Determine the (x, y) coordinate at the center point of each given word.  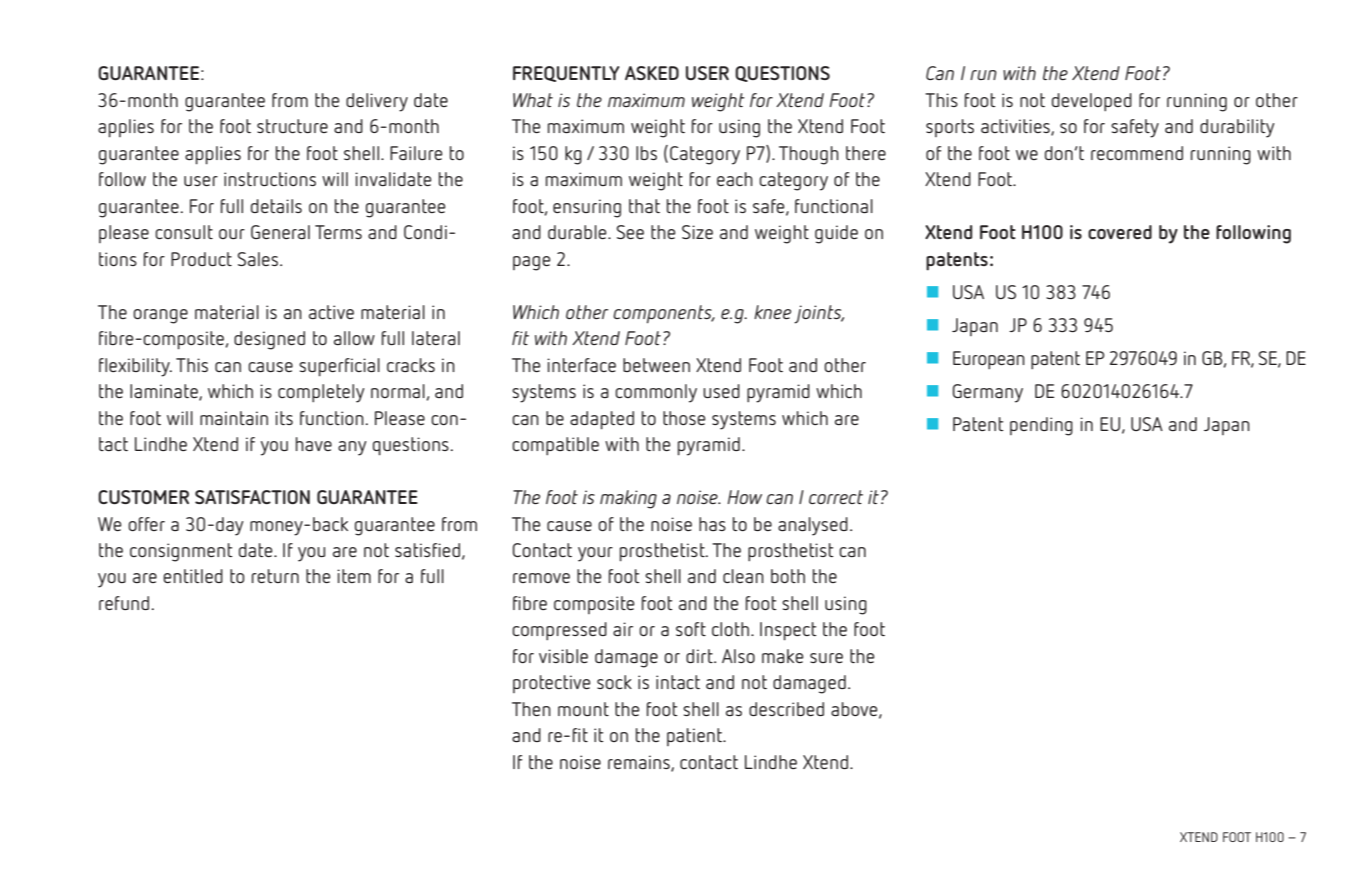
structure (292, 126)
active (331, 312)
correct (836, 497)
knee (772, 312)
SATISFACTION (252, 497)
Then (531, 709)
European (989, 360)
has (712, 524)
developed (1092, 102)
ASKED (652, 73)
